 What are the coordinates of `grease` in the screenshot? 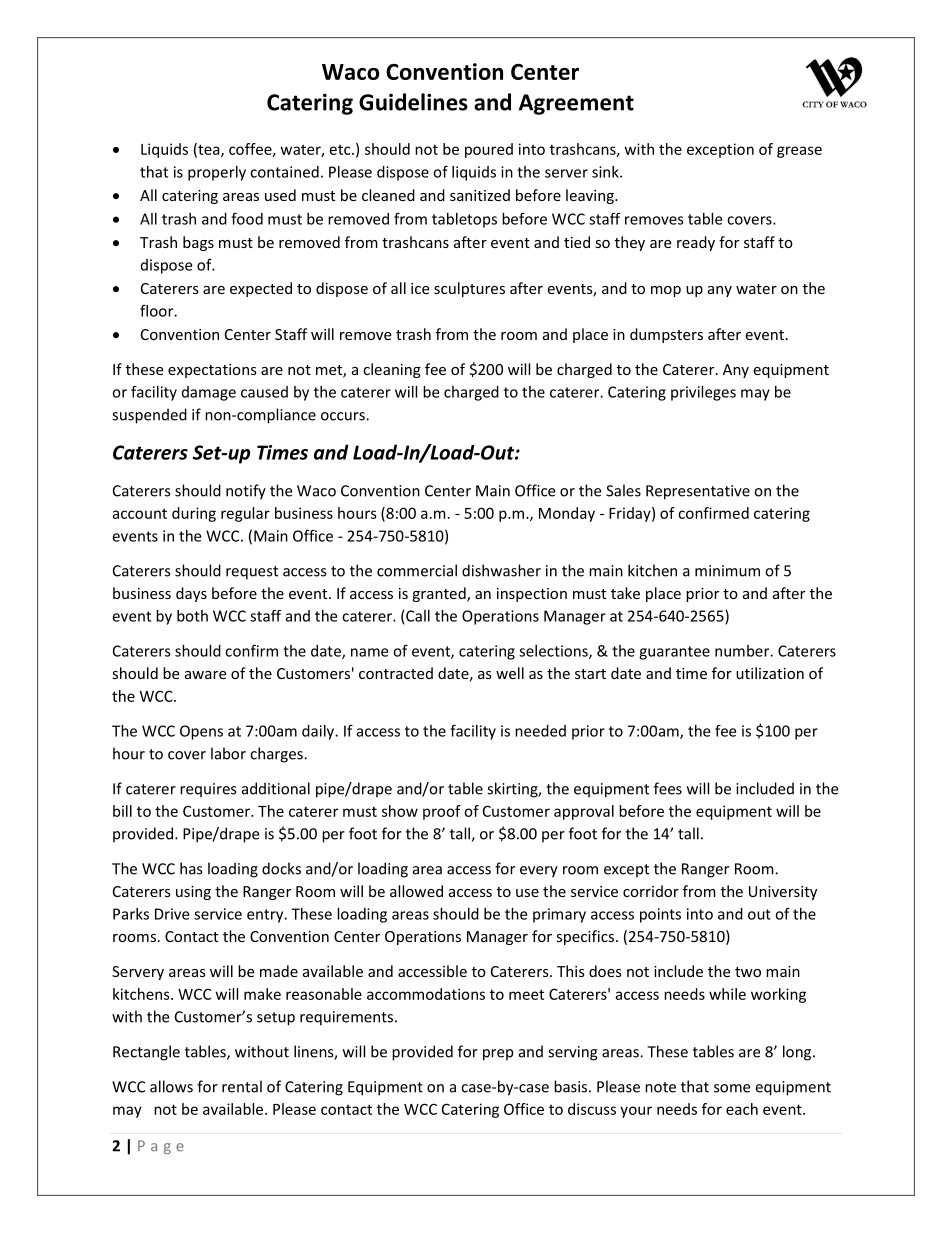 It's located at (799, 152).
